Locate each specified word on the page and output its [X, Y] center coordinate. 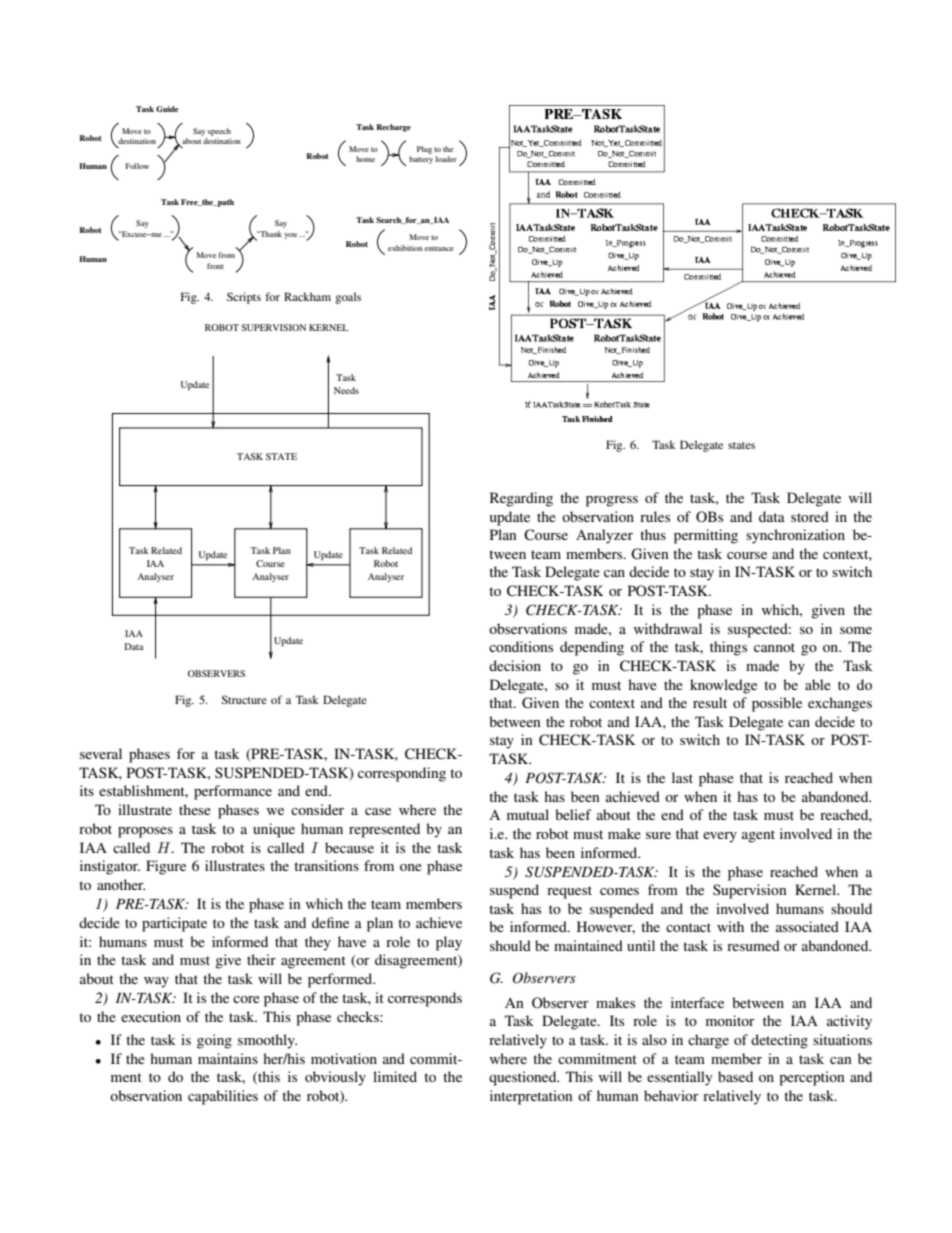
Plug [424, 150]
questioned [524, 1078]
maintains [228, 1058]
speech [219, 132]
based [735, 1076]
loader [446, 159]
